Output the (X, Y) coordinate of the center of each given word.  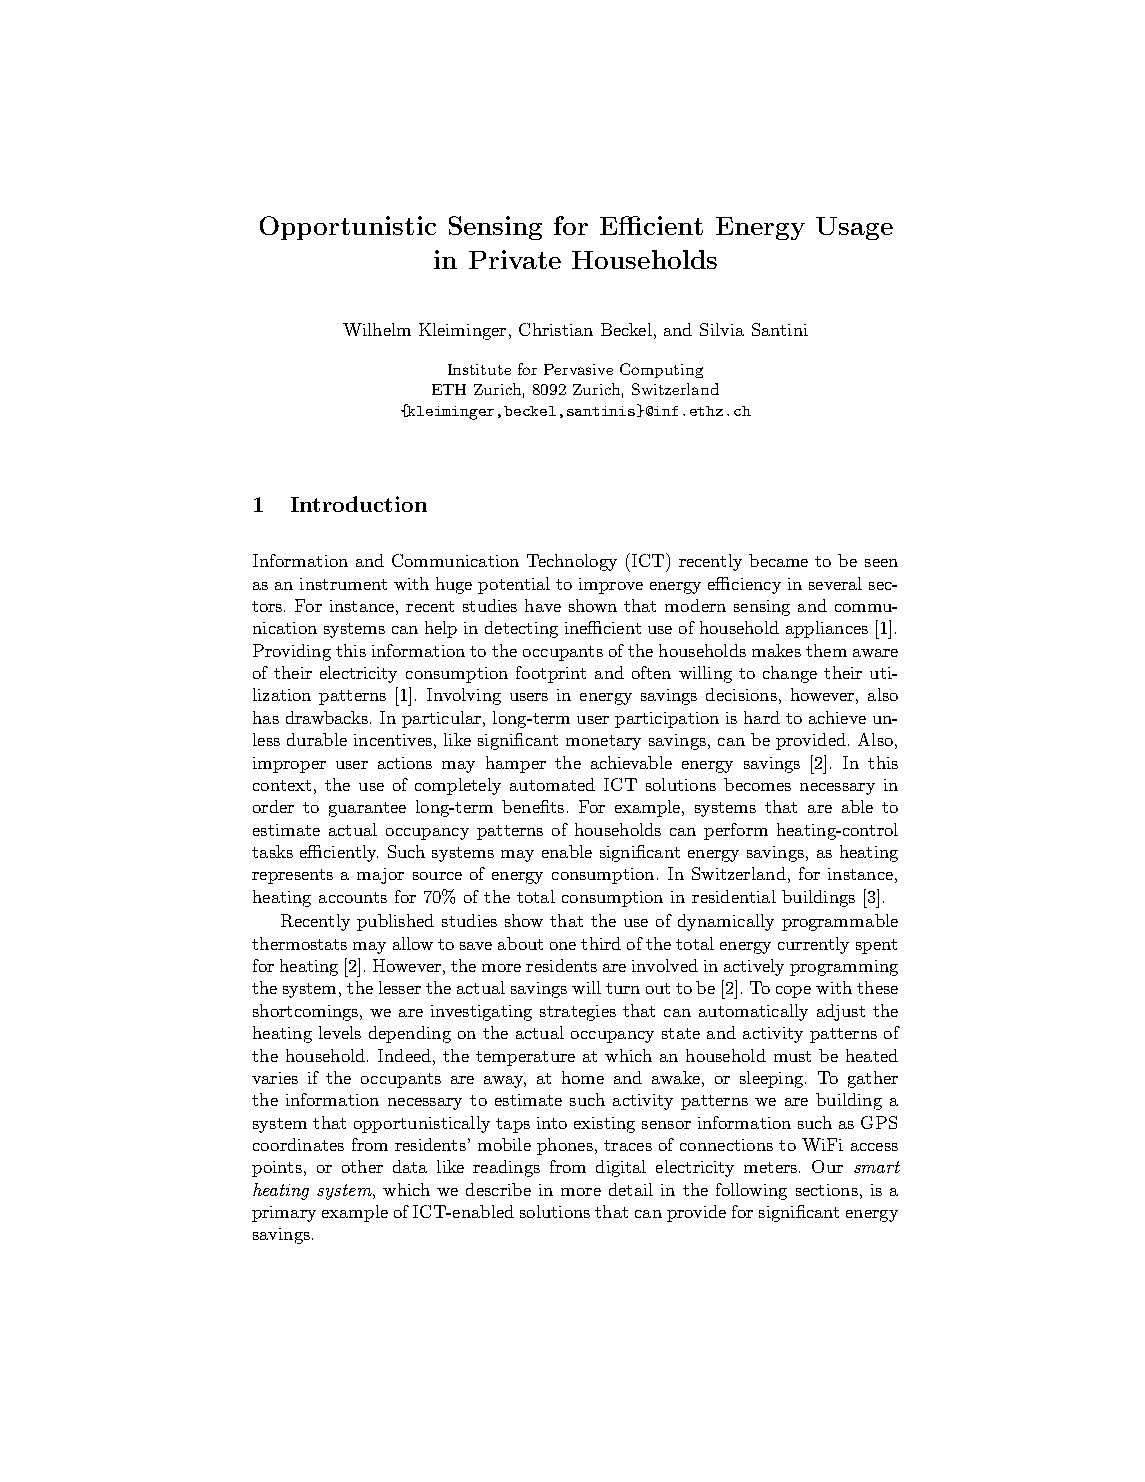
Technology (572, 562)
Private (515, 259)
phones (565, 1146)
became (778, 560)
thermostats (299, 943)
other (362, 1166)
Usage (854, 228)
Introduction (359, 504)
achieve (837, 717)
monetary (603, 742)
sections (827, 1190)
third (601, 943)
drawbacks (328, 717)
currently (813, 945)
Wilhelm (377, 329)
